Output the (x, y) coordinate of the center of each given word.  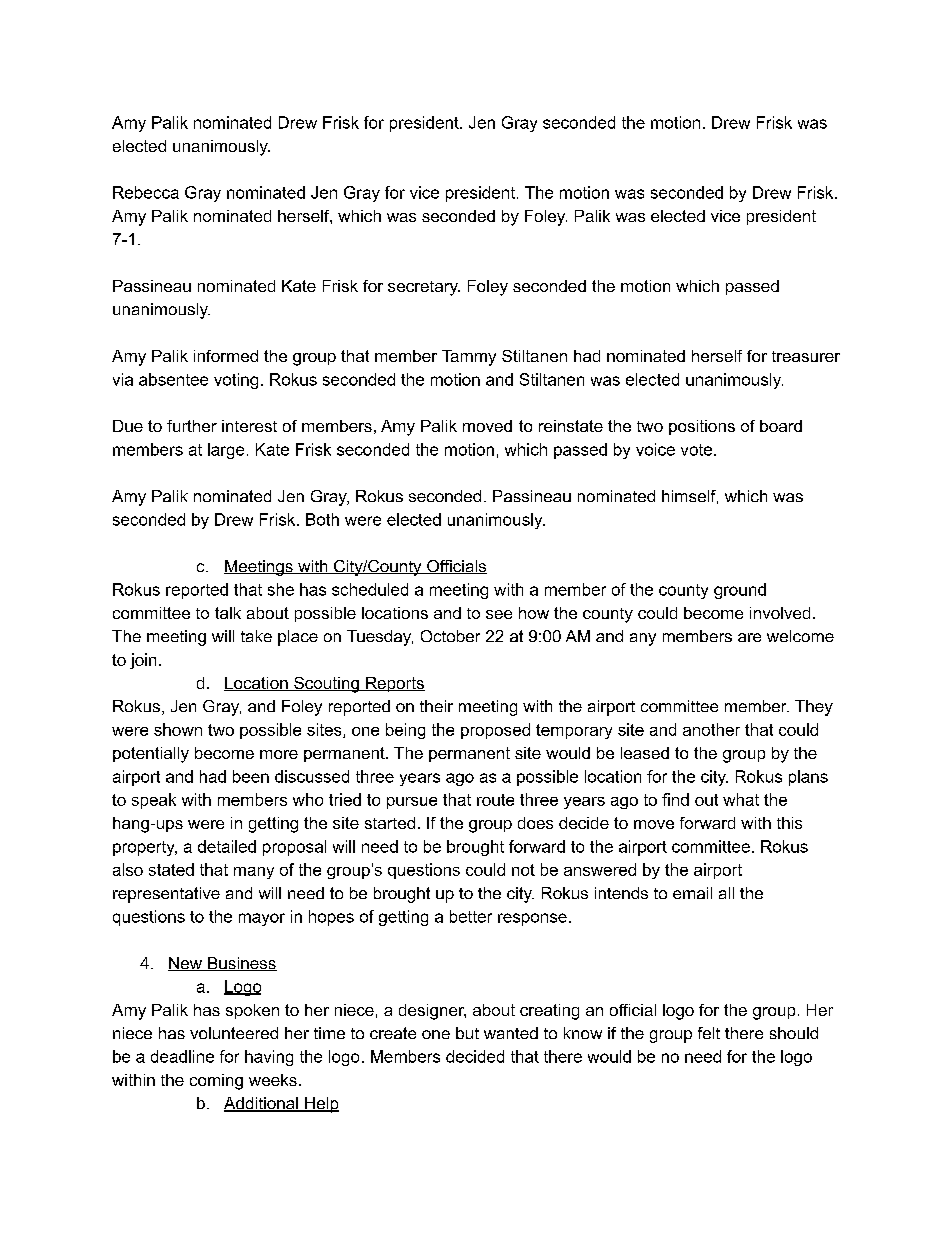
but (467, 1033)
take (256, 636)
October (450, 636)
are (749, 637)
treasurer (806, 356)
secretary (424, 288)
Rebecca (146, 192)
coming (216, 1082)
